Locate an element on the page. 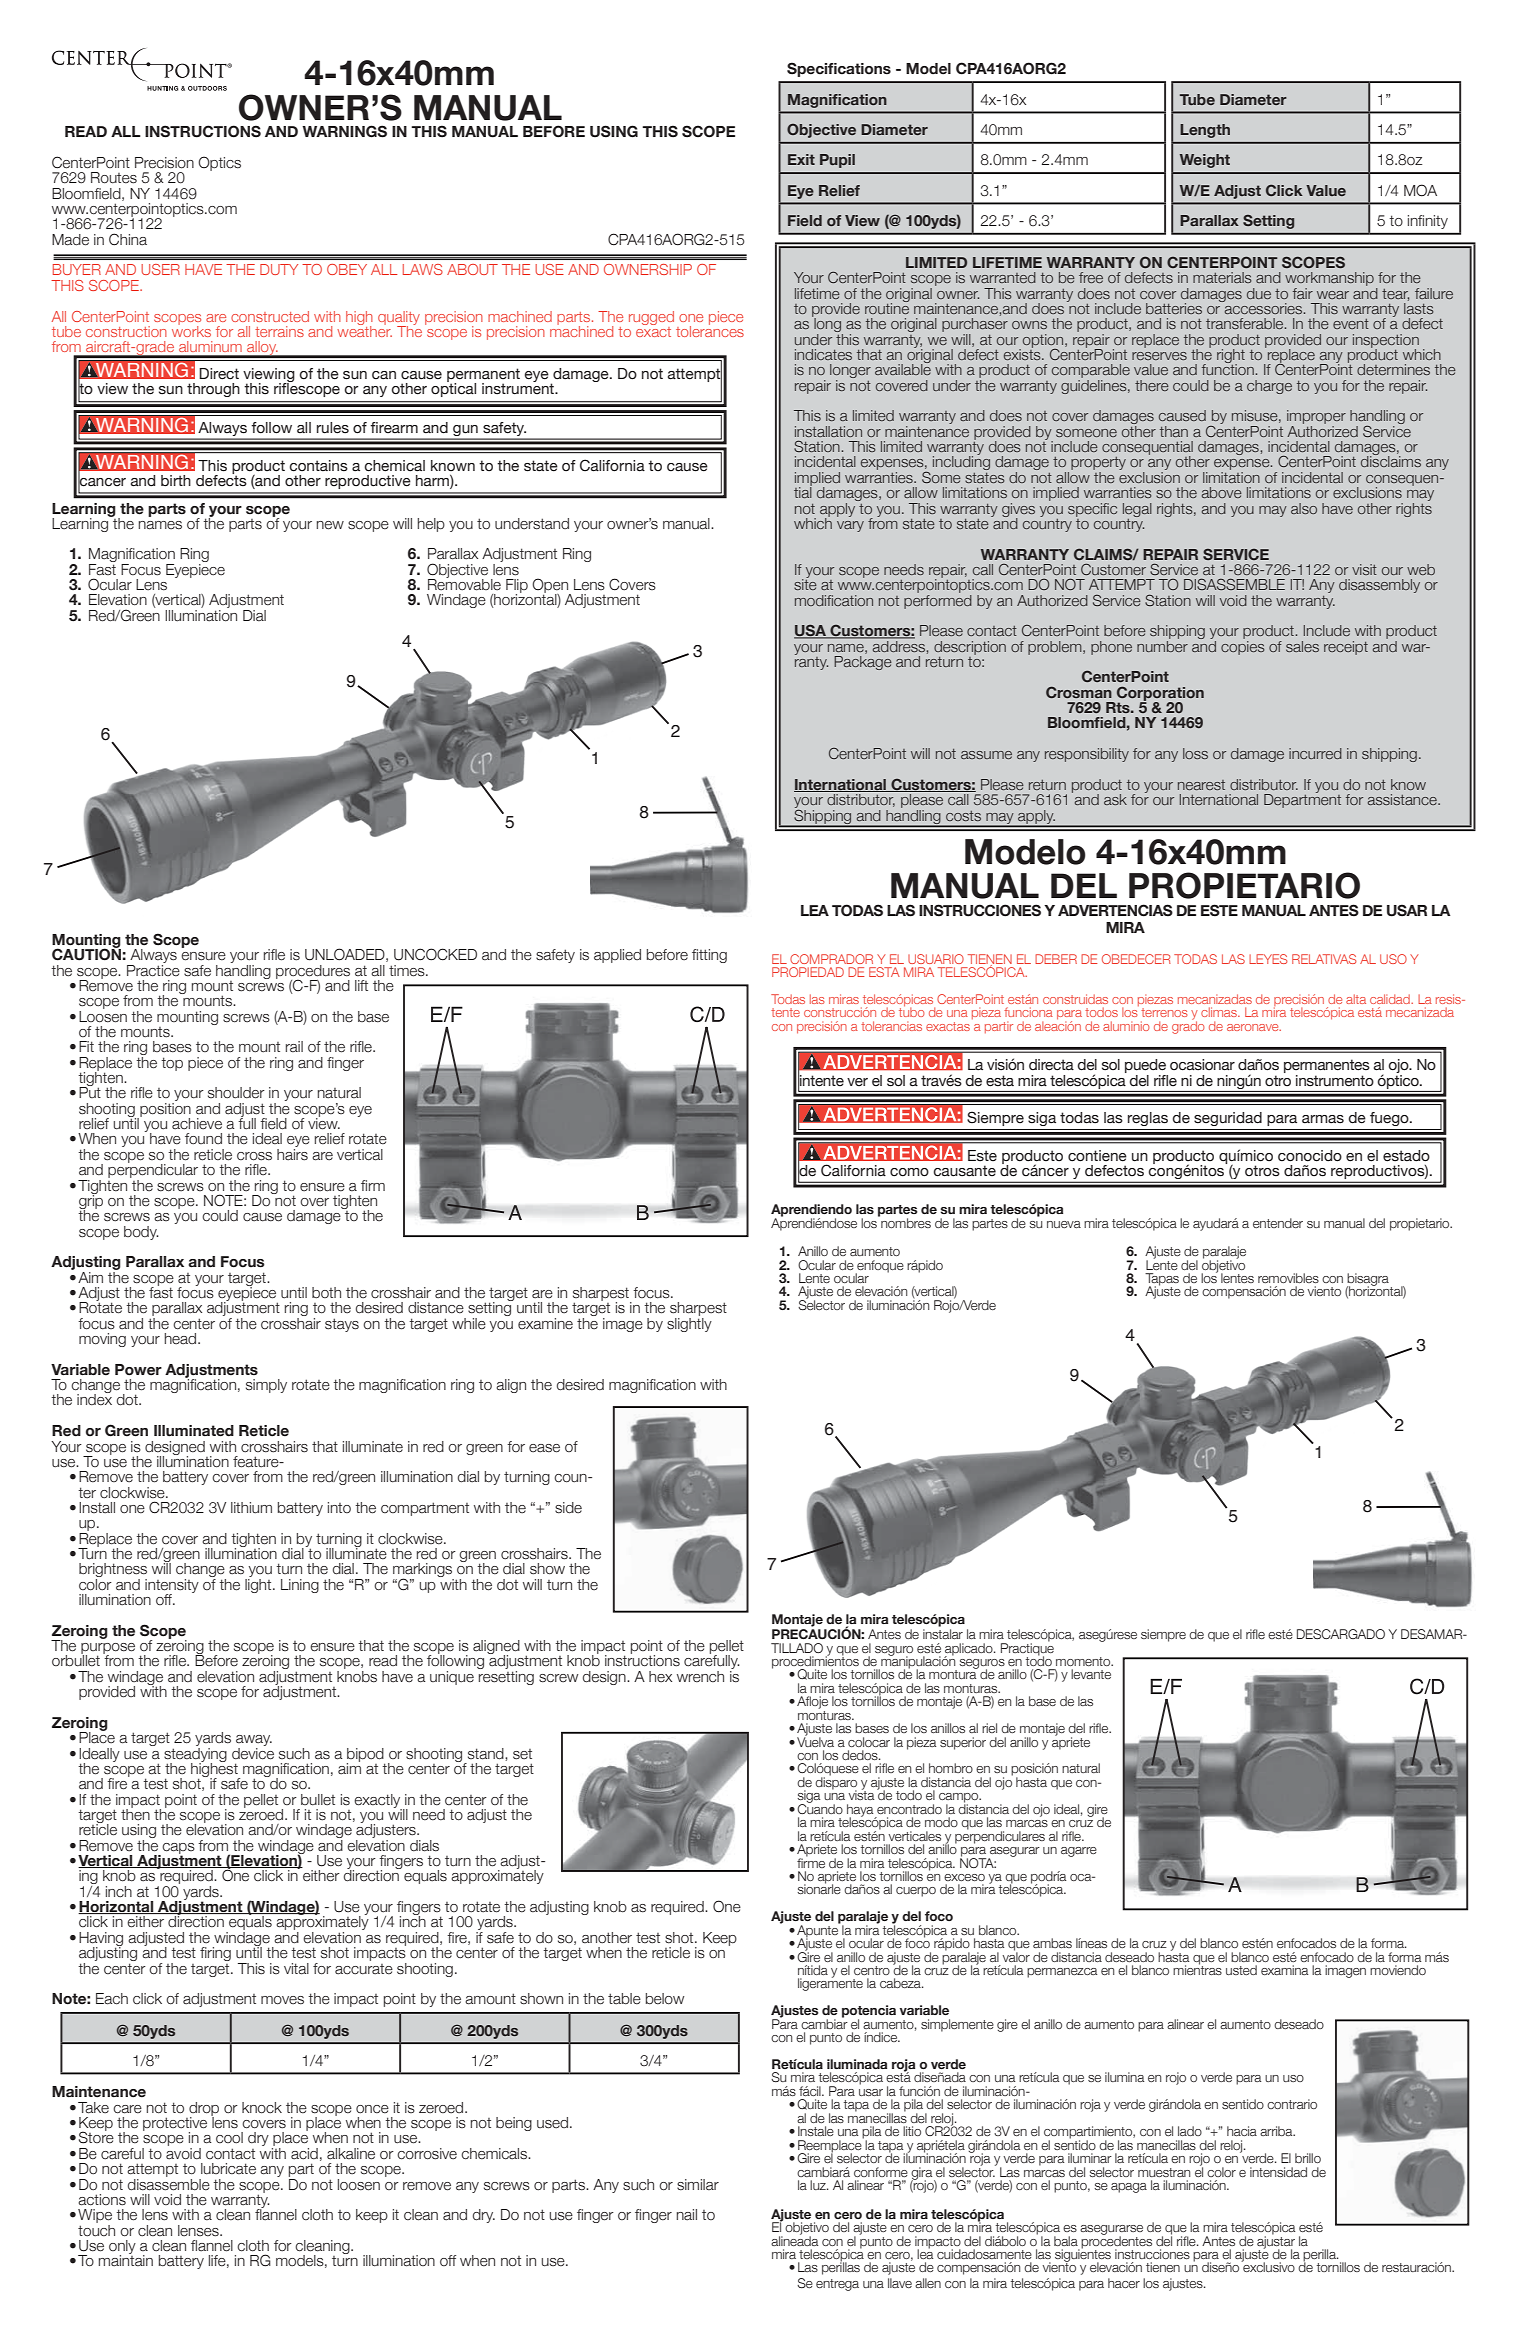 This image has width=1520, height=2349. nail is located at coordinates (687, 2215).
